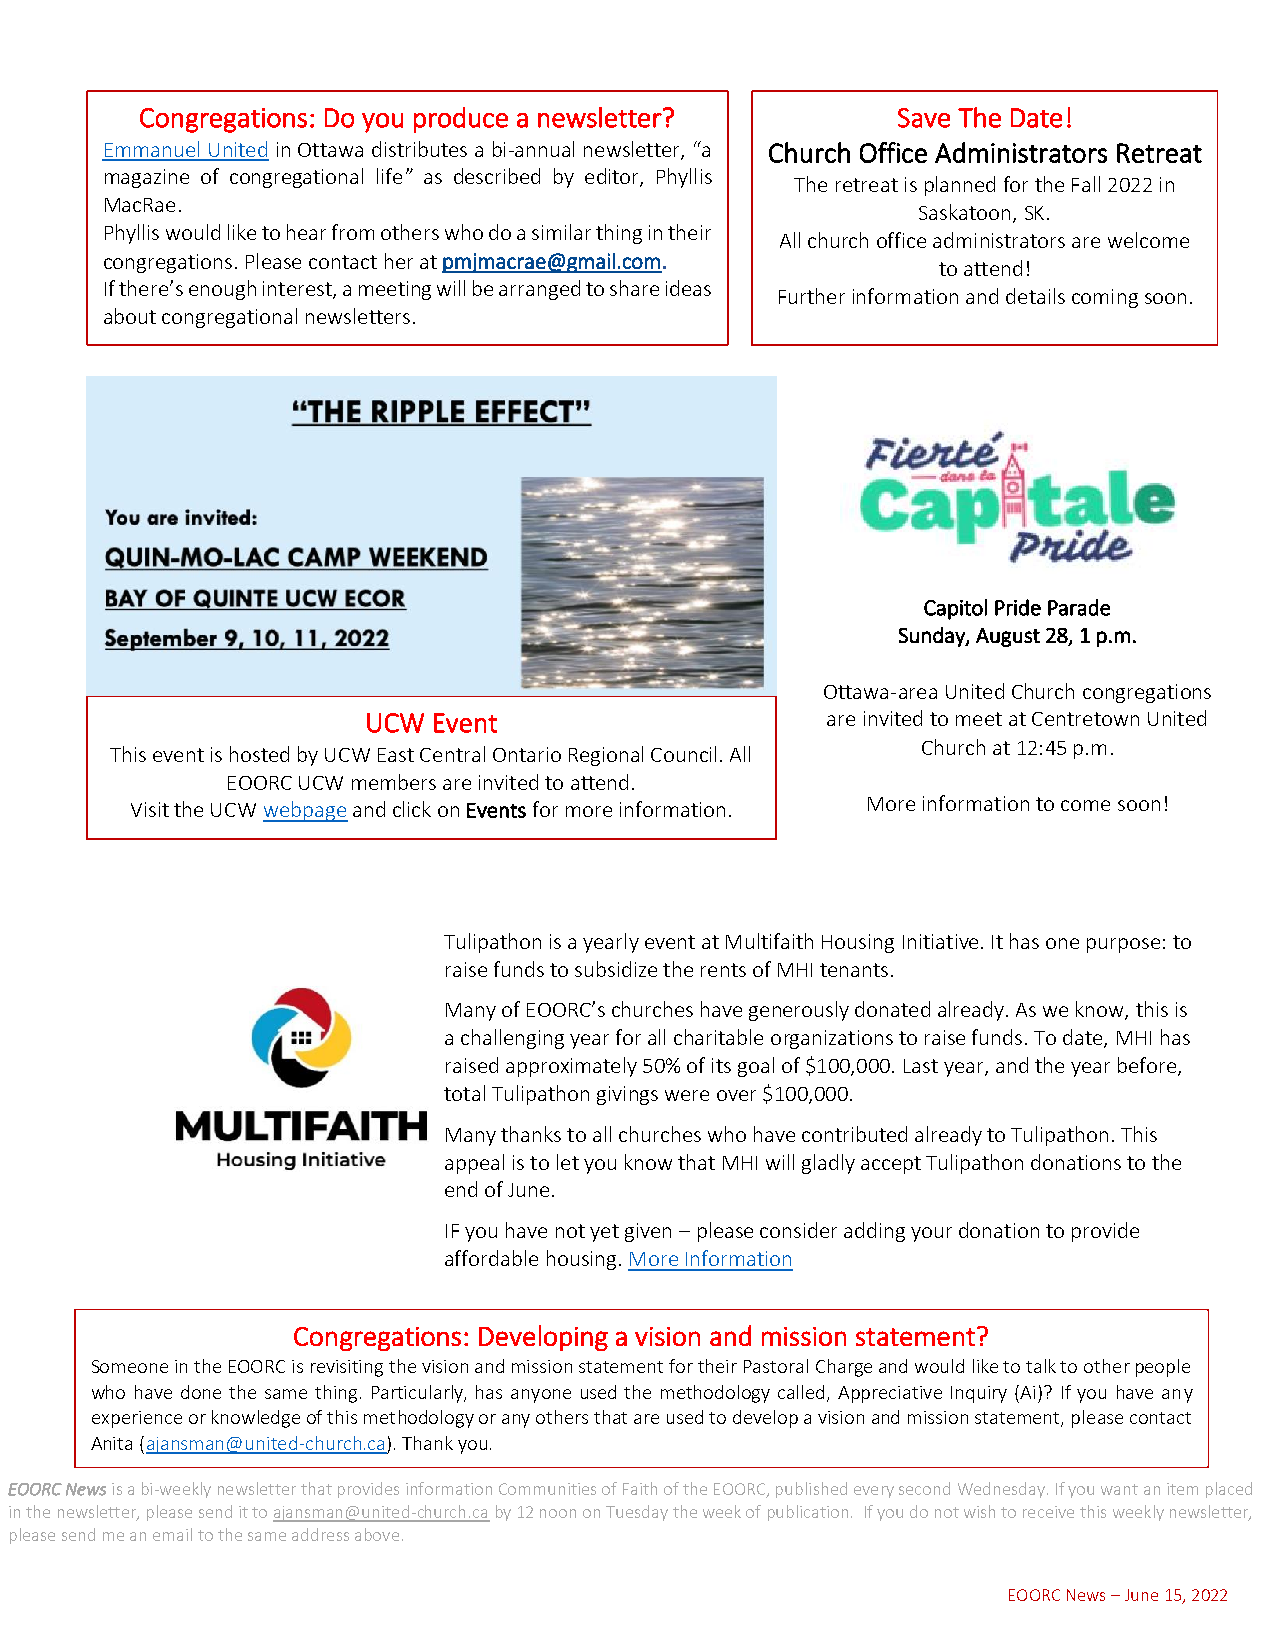  I want to click on Fall, so click(1086, 184).
